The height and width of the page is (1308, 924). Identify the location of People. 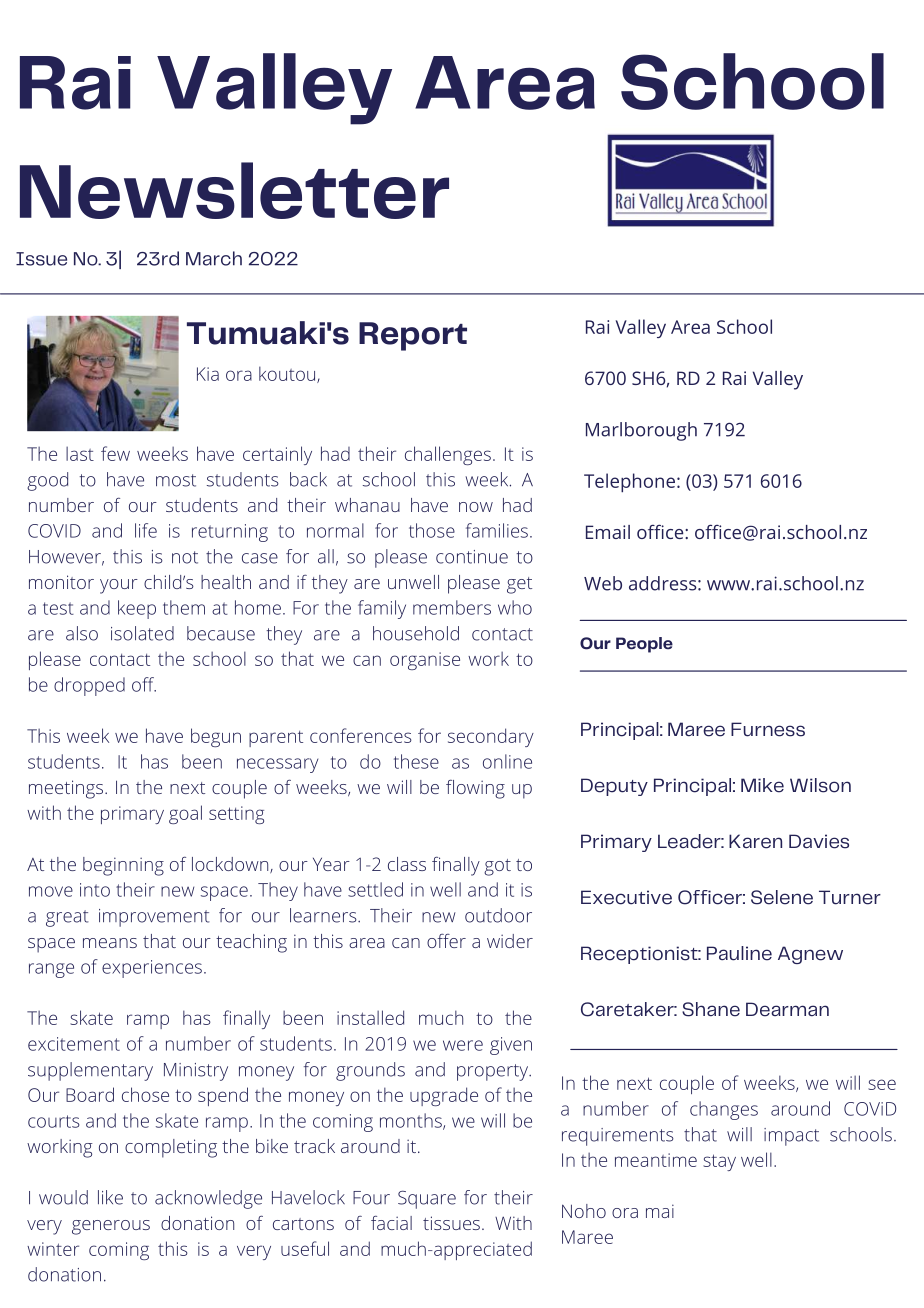
(644, 645).
